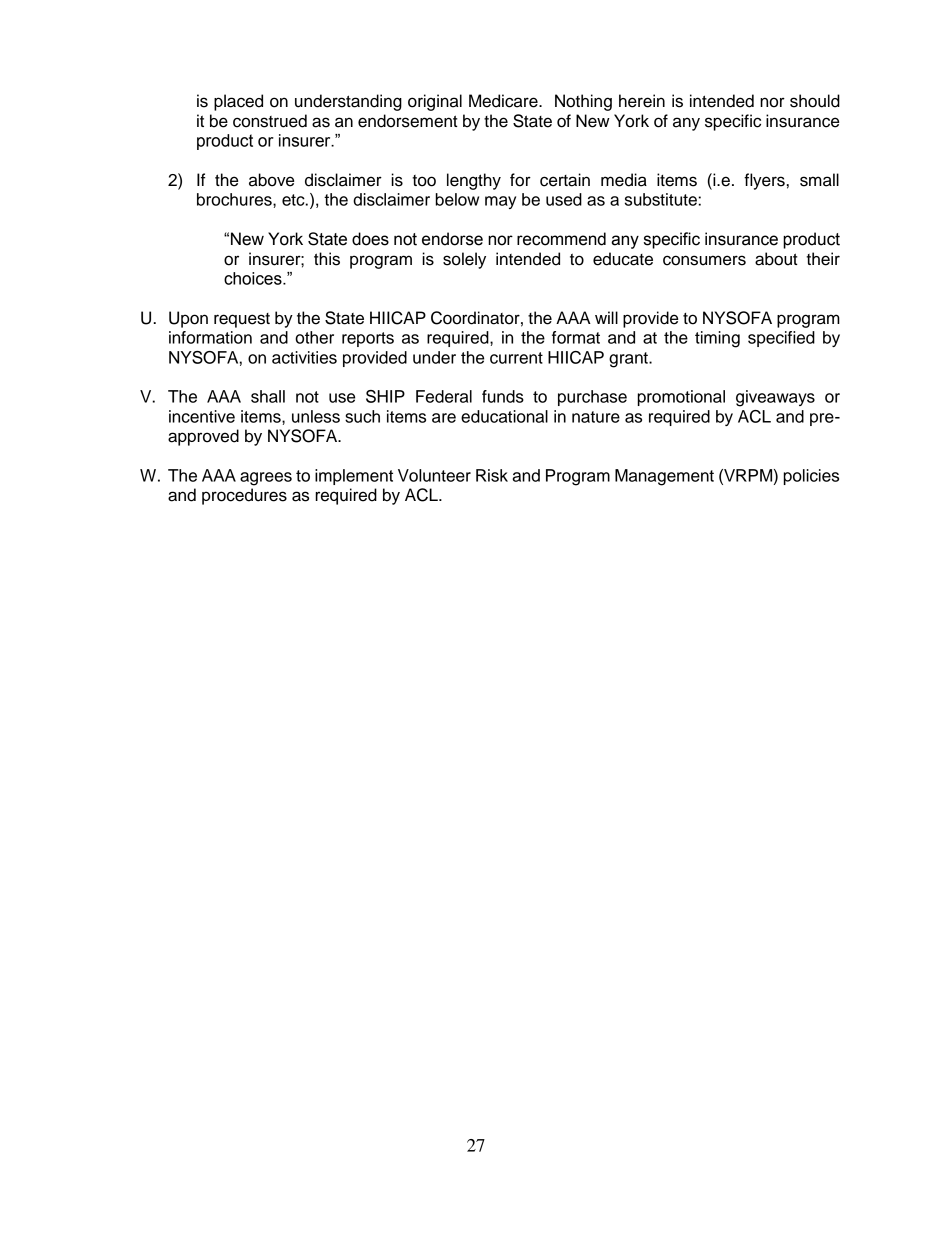 The width and height of the image is (952, 1233). What do you see at coordinates (474, 181) in the image?
I see `lengthy` at bounding box center [474, 181].
